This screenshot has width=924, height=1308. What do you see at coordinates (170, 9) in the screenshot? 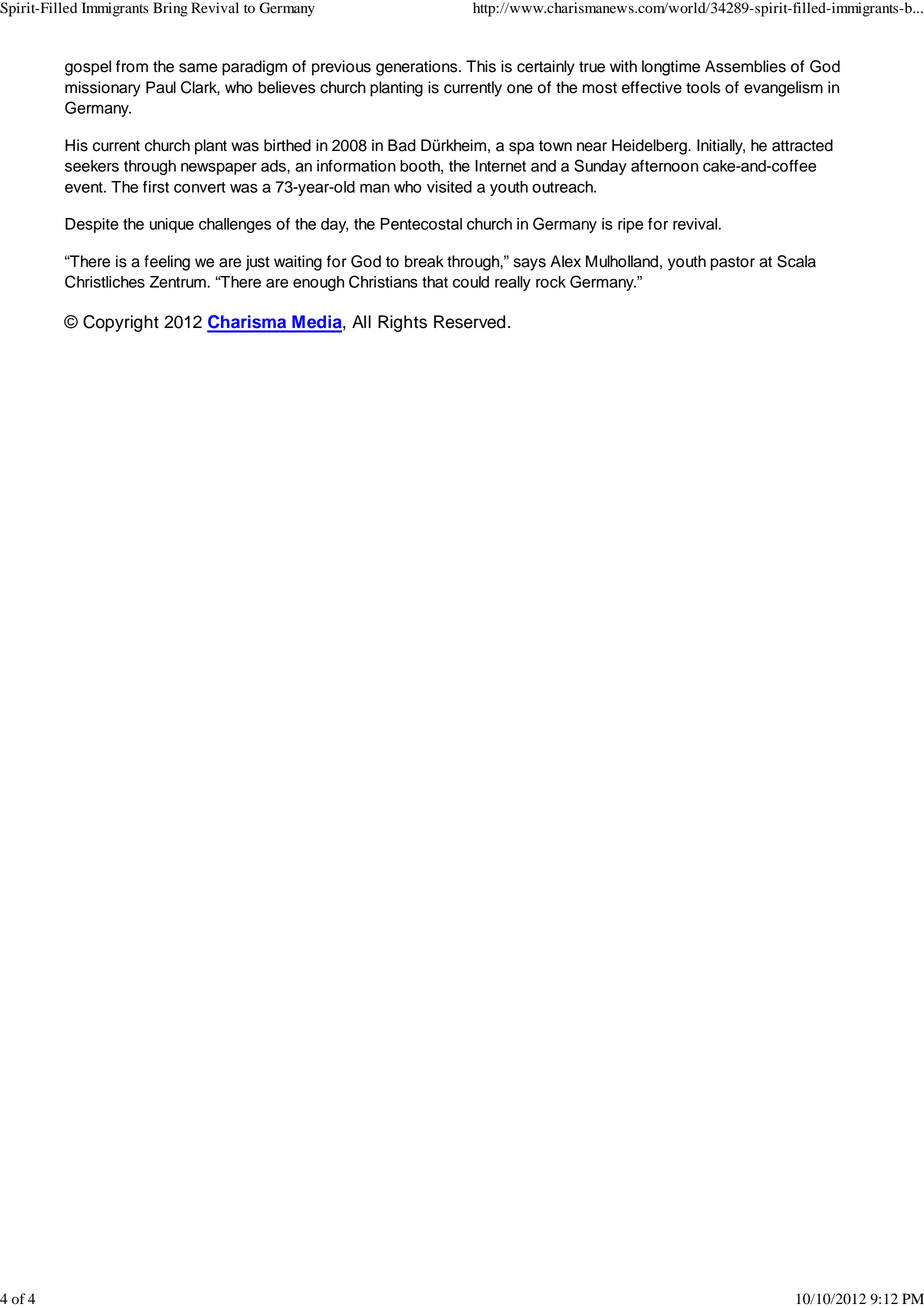
I see `Bring` at bounding box center [170, 9].
